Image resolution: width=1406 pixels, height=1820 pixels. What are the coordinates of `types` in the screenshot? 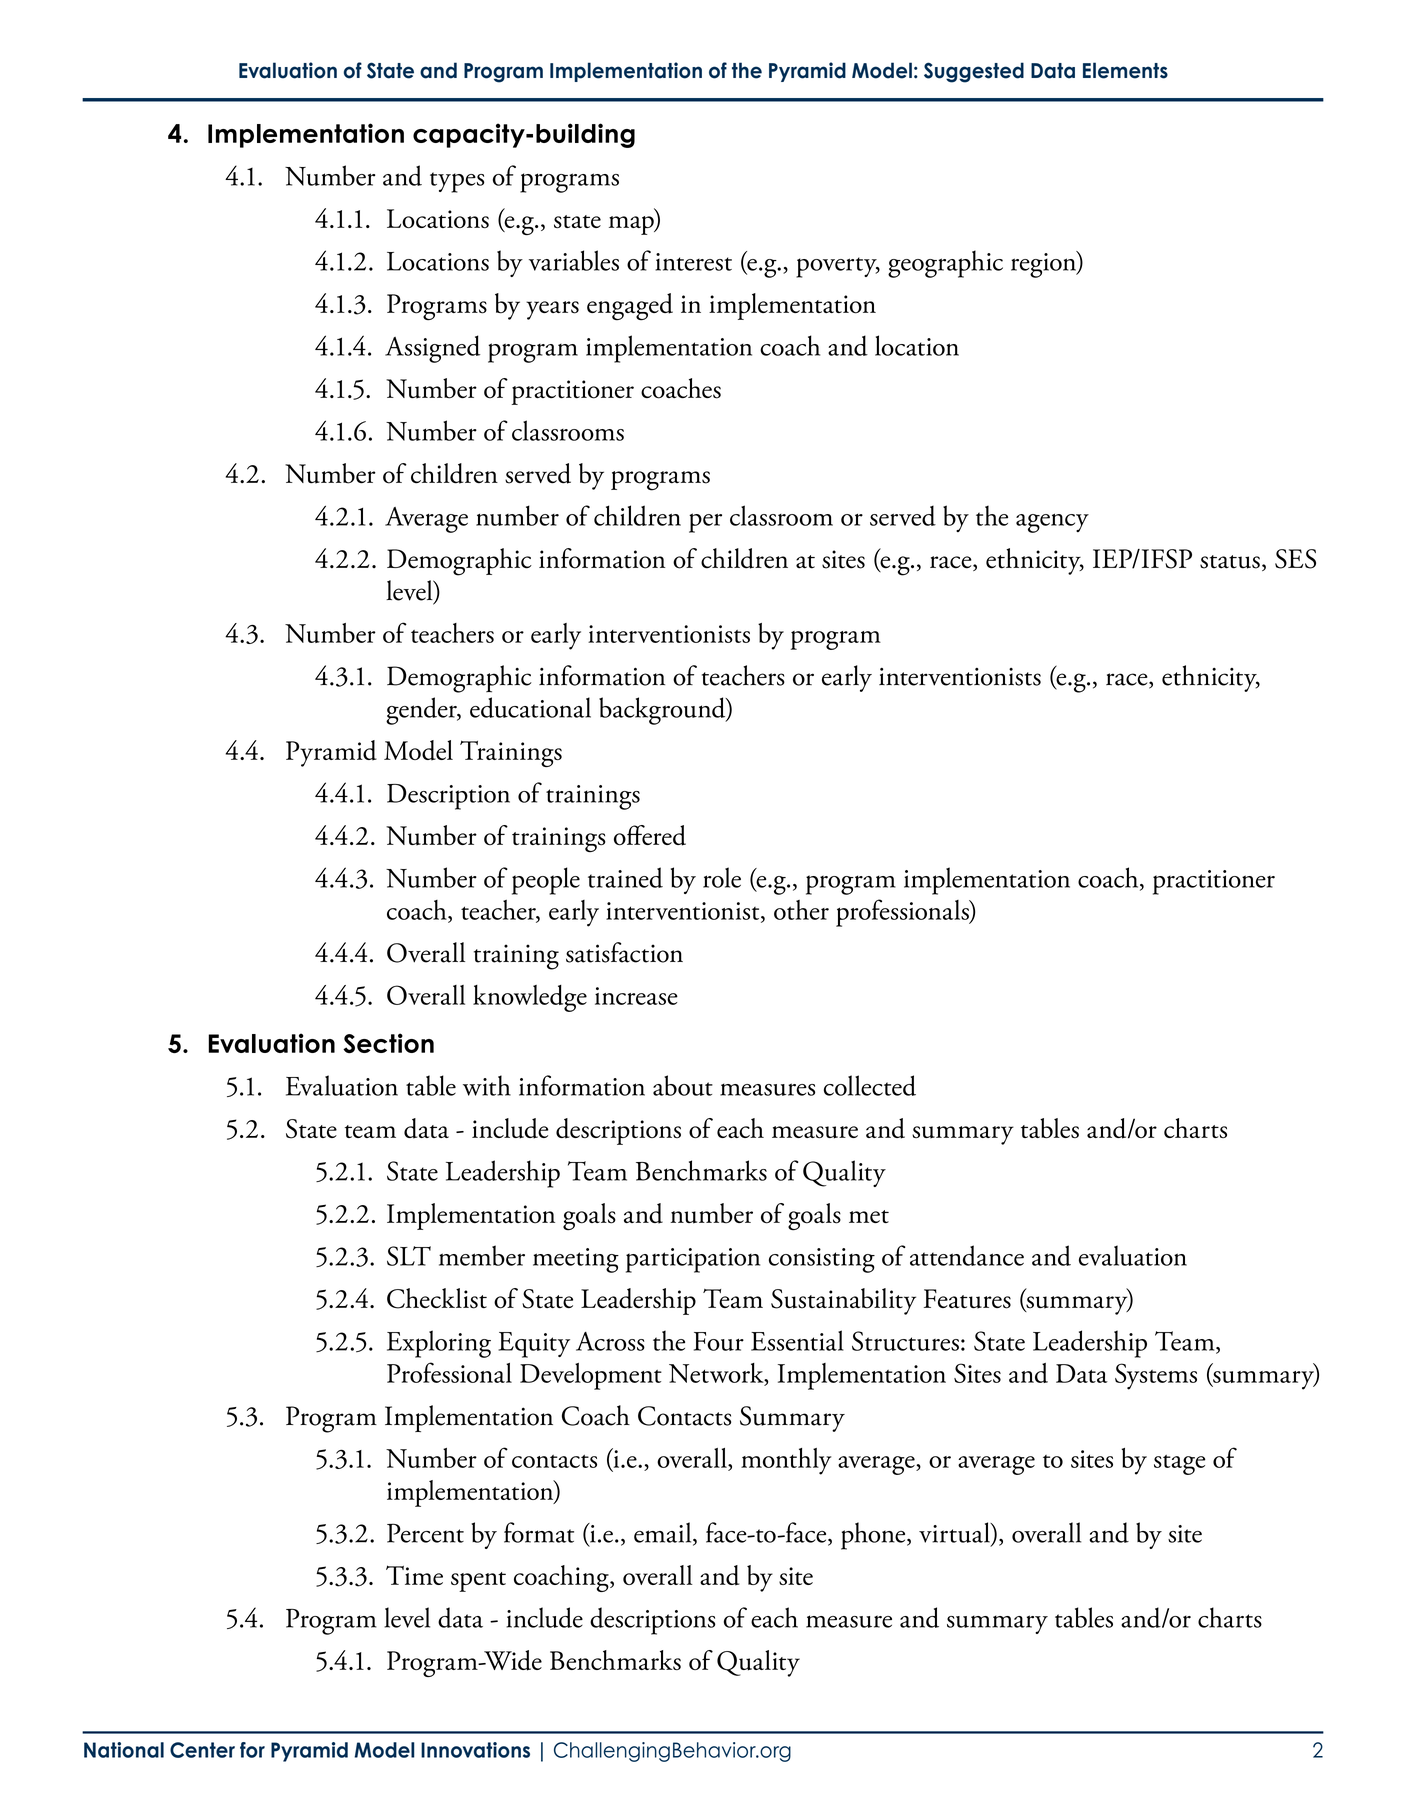 It's located at (457, 182).
